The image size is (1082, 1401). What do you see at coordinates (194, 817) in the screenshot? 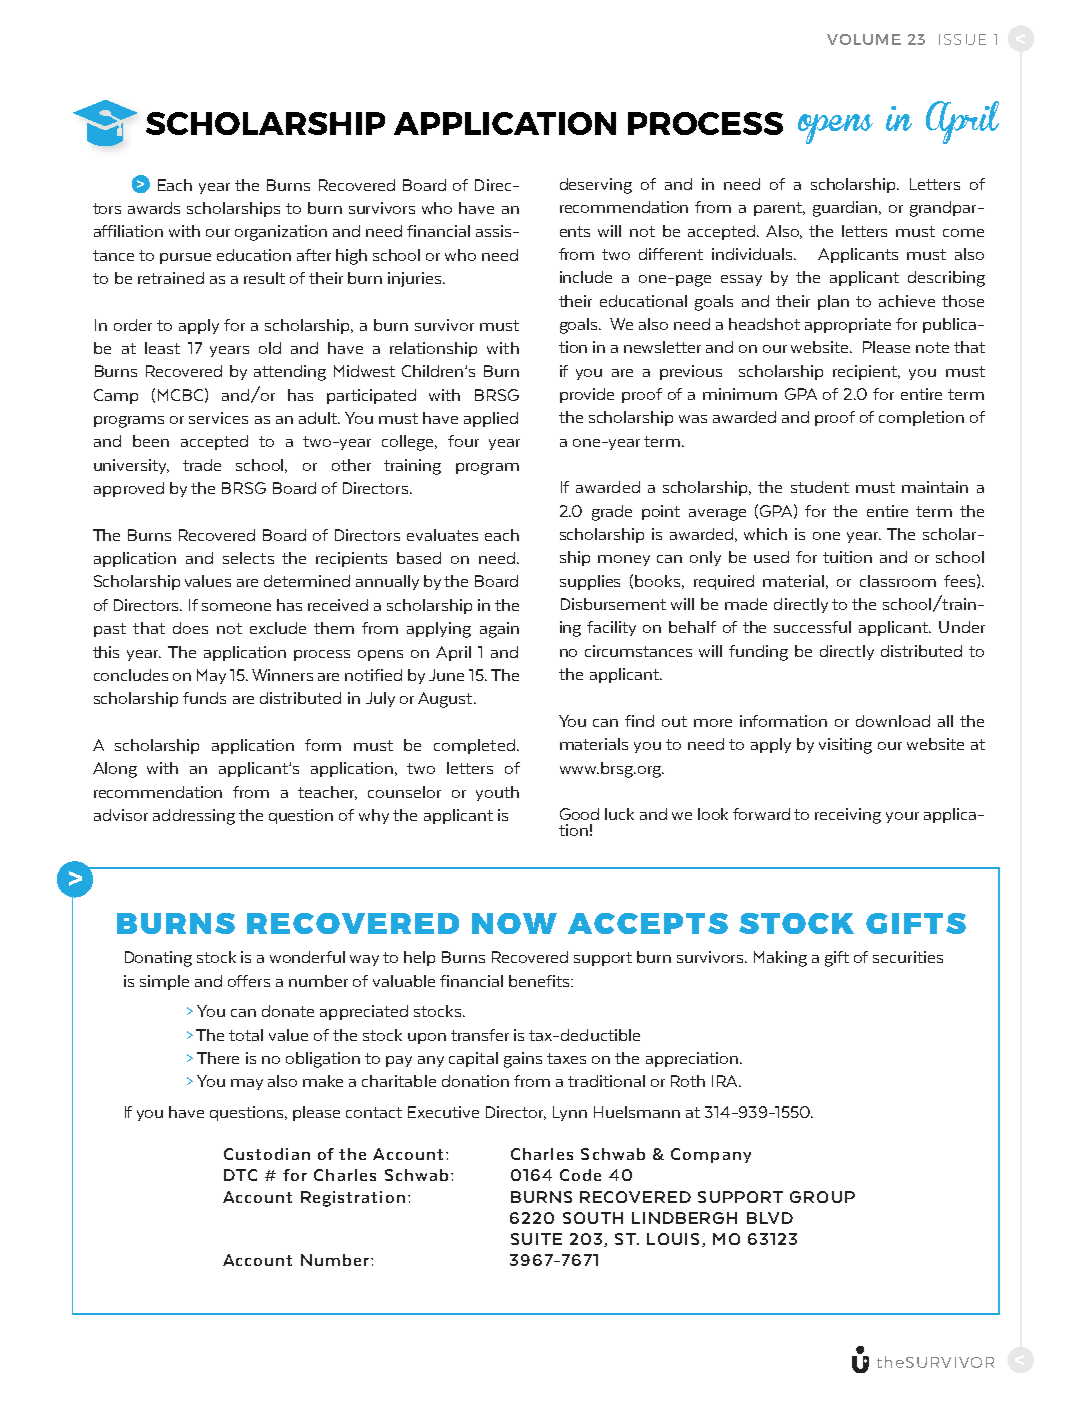
I see `addressing` at bounding box center [194, 817].
